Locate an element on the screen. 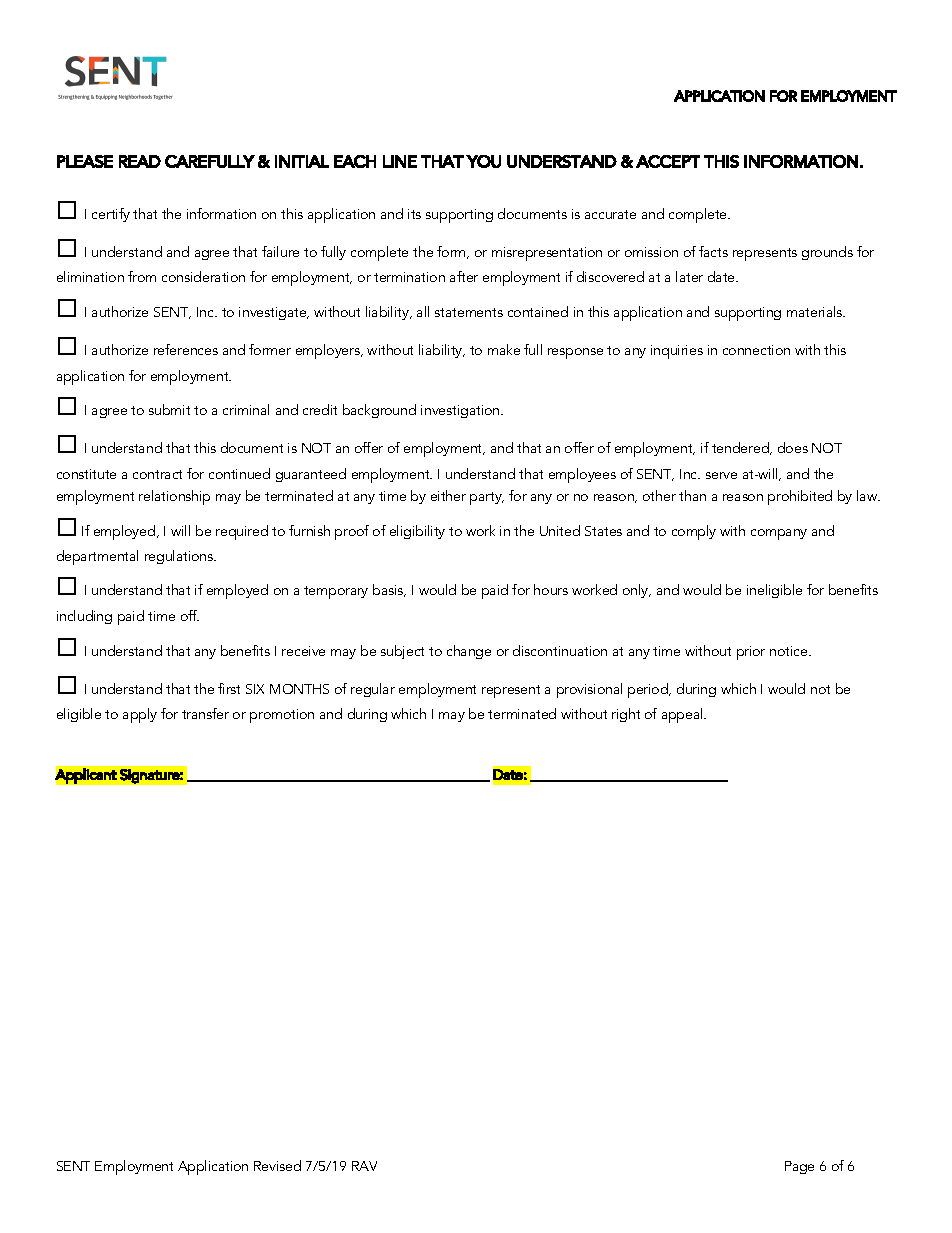  first is located at coordinates (229, 688).
